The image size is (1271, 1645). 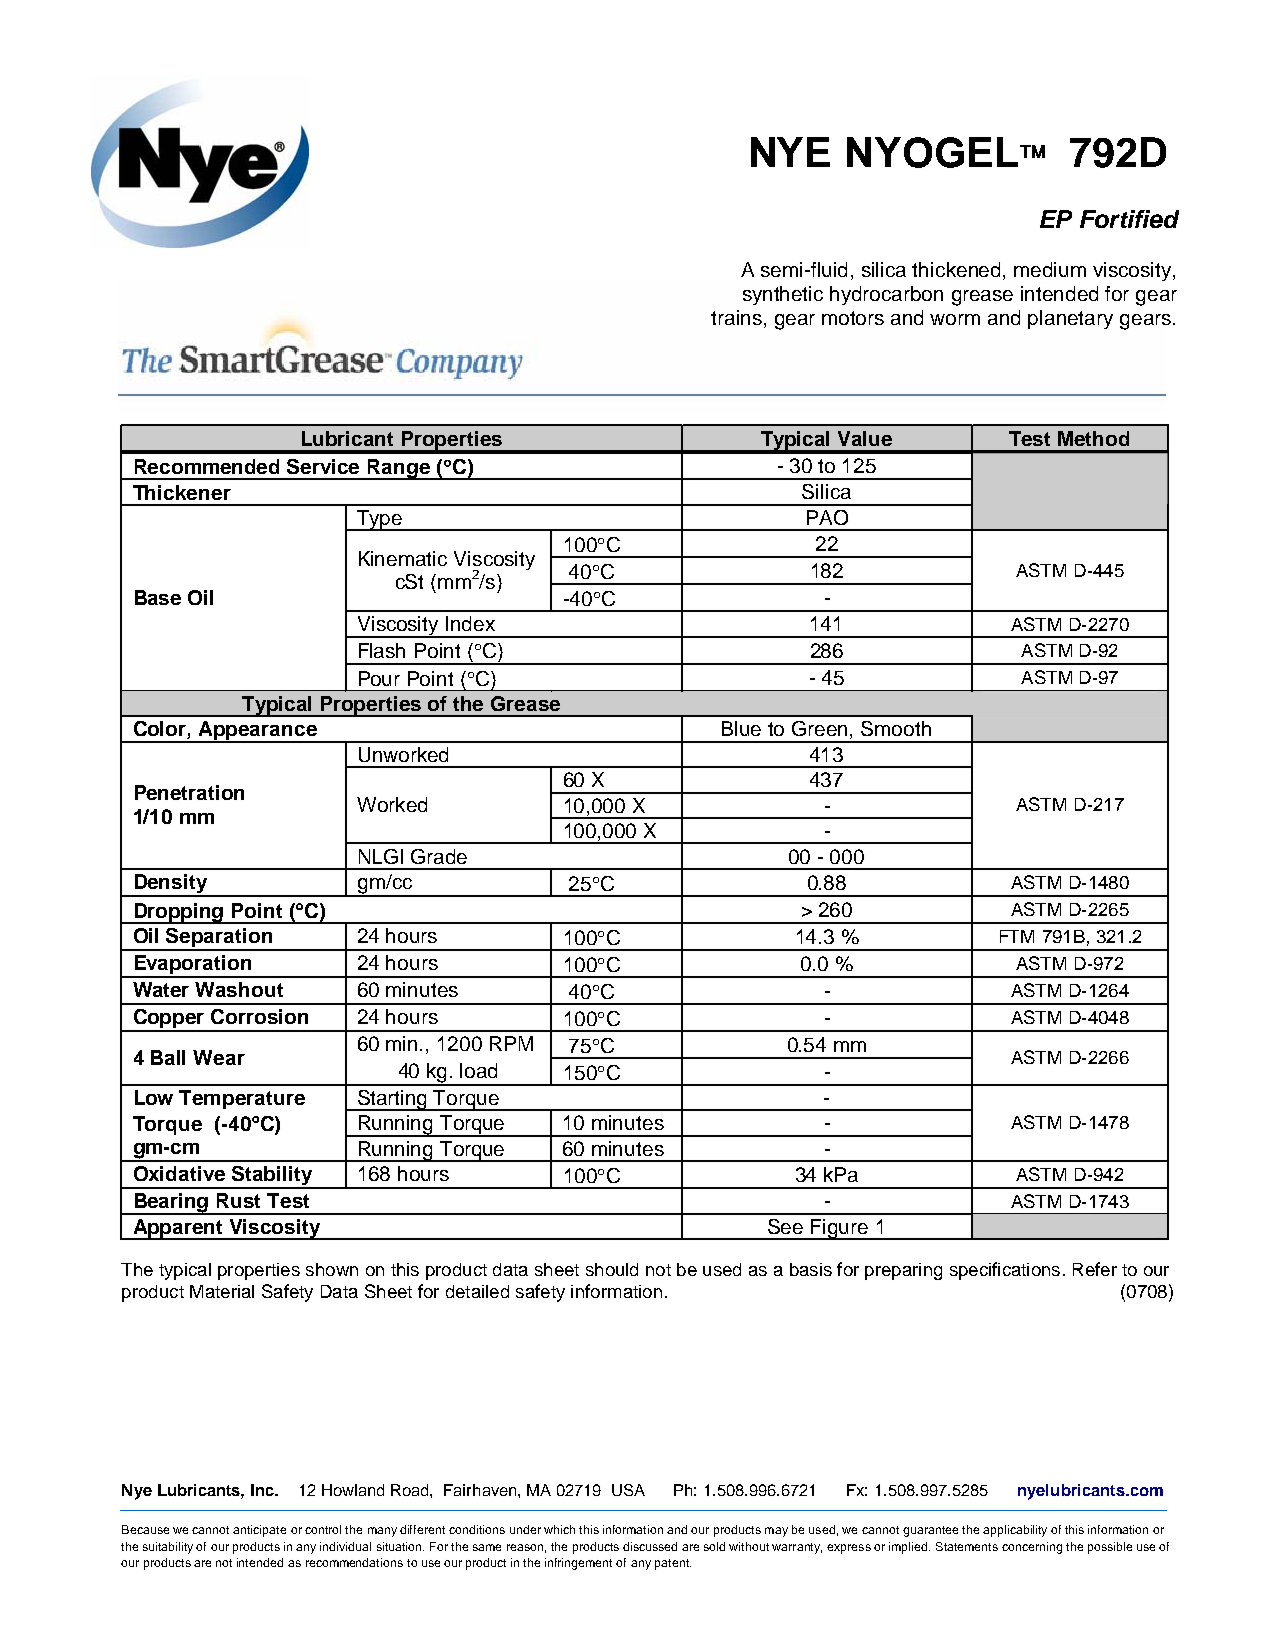 What do you see at coordinates (470, 623) in the screenshot?
I see `Index` at bounding box center [470, 623].
